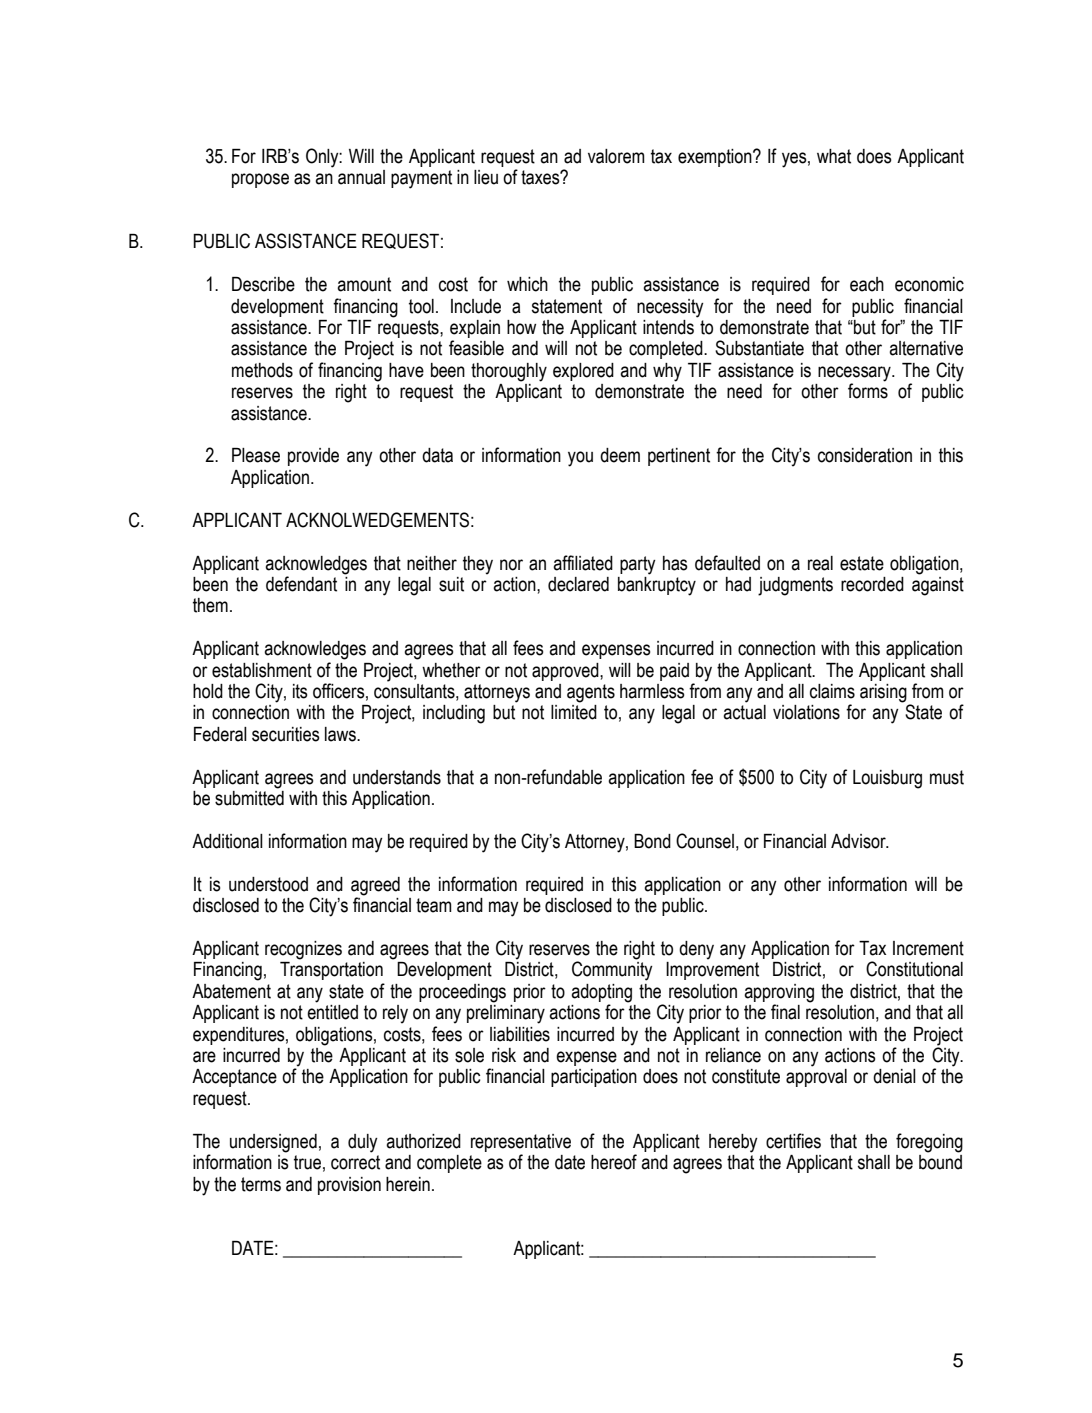  What do you see at coordinates (260, 180) in the screenshot?
I see `propose` at bounding box center [260, 180].
